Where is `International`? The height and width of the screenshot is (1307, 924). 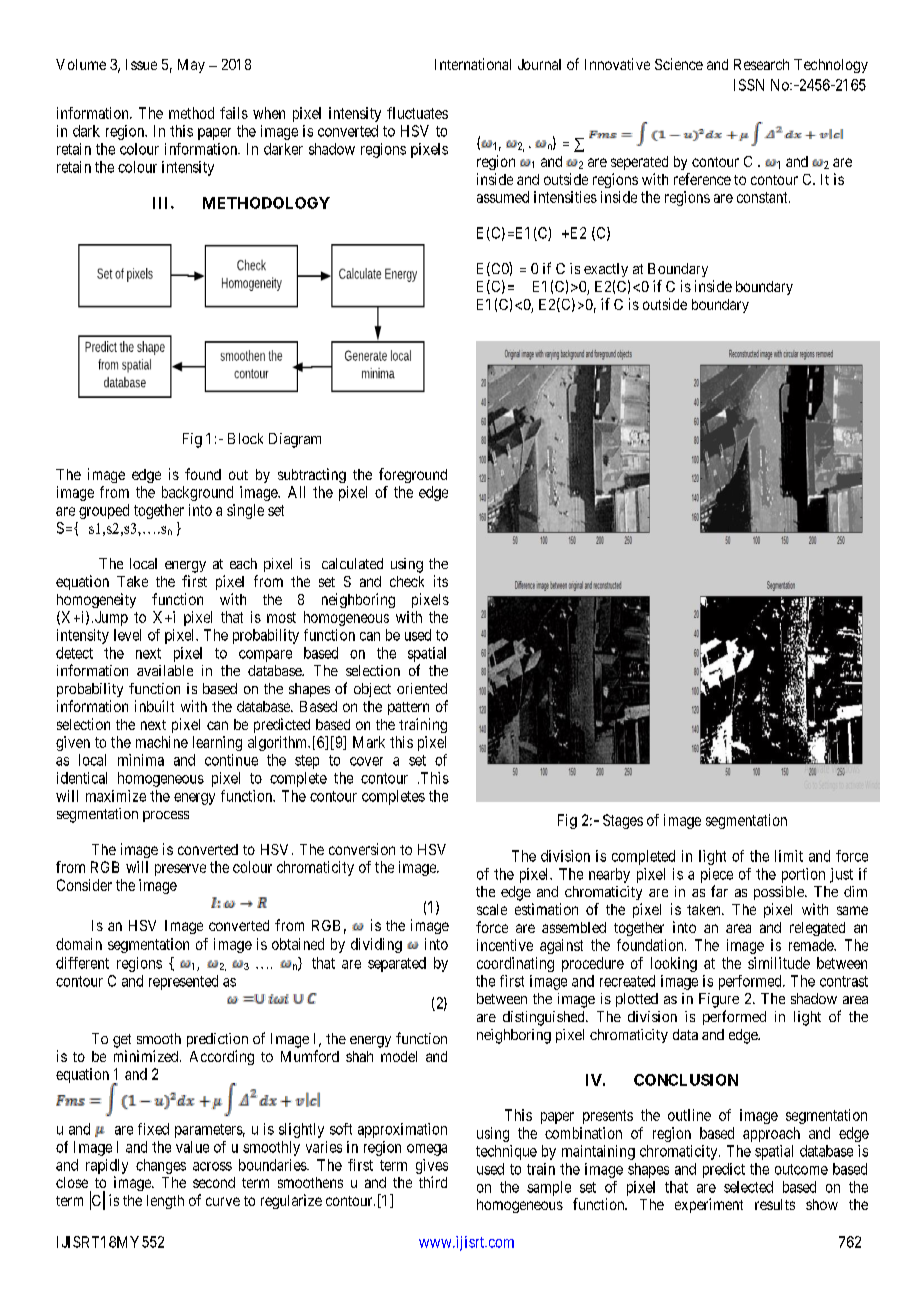
International is located at coordinates (473, 64).
